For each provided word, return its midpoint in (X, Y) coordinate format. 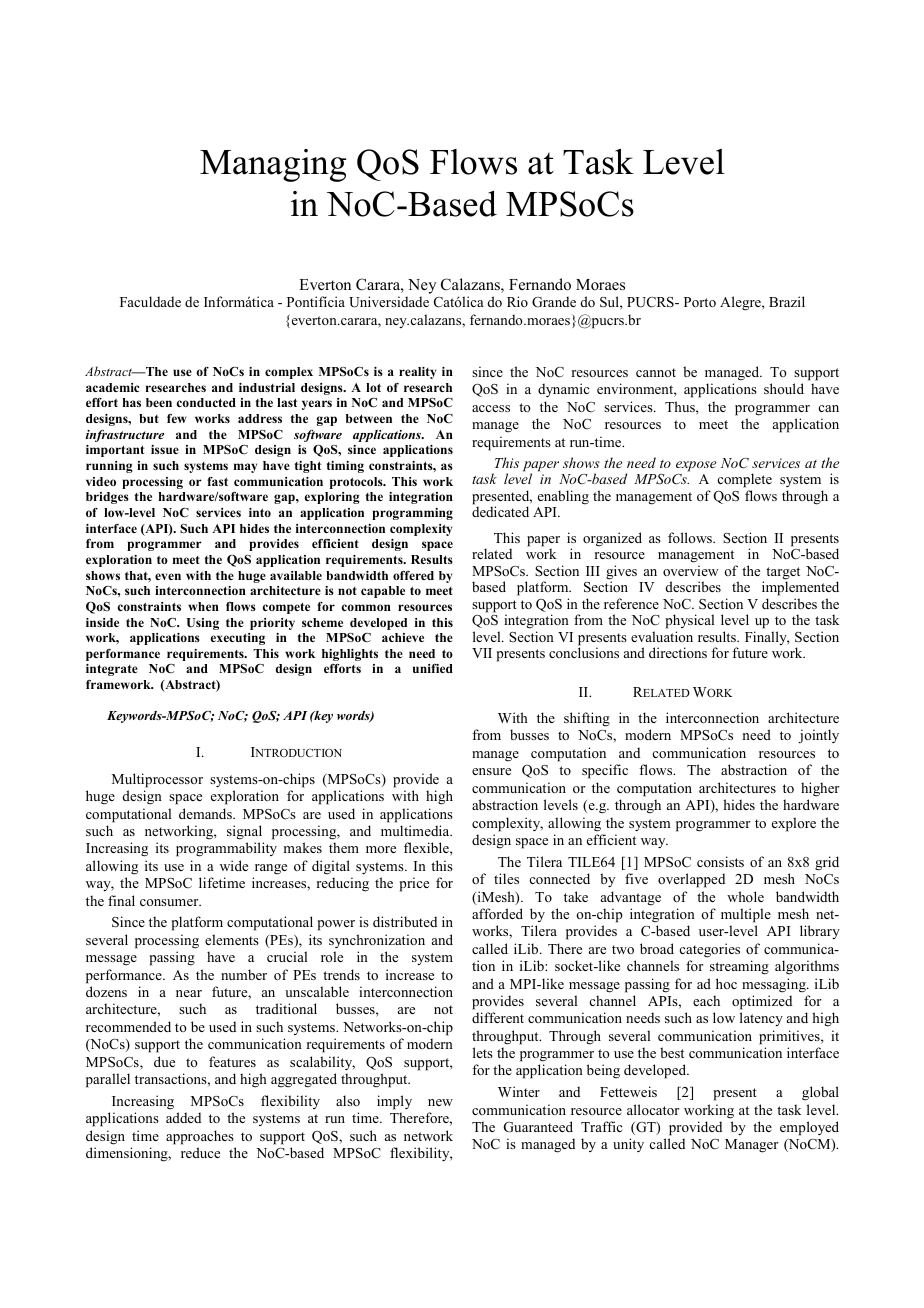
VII (482, 653)
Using (203, 624)
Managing (273, 165)
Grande (554, 302)
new (440, 1102)
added (183, 1117)
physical (690, 623)
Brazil (787, 301)
